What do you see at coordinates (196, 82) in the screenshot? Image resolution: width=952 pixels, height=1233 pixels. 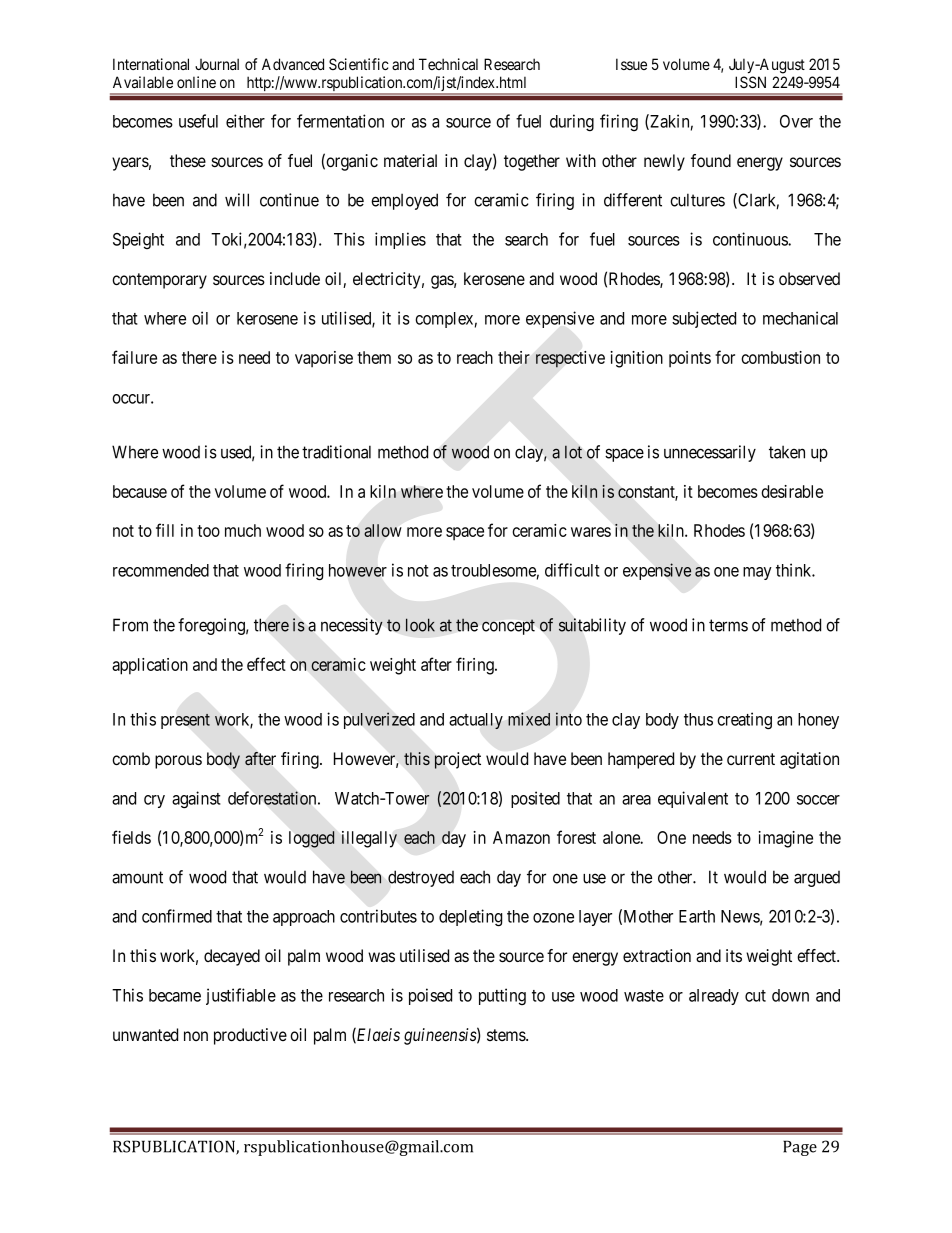 I see `online` at bounding box center [196, 82].
